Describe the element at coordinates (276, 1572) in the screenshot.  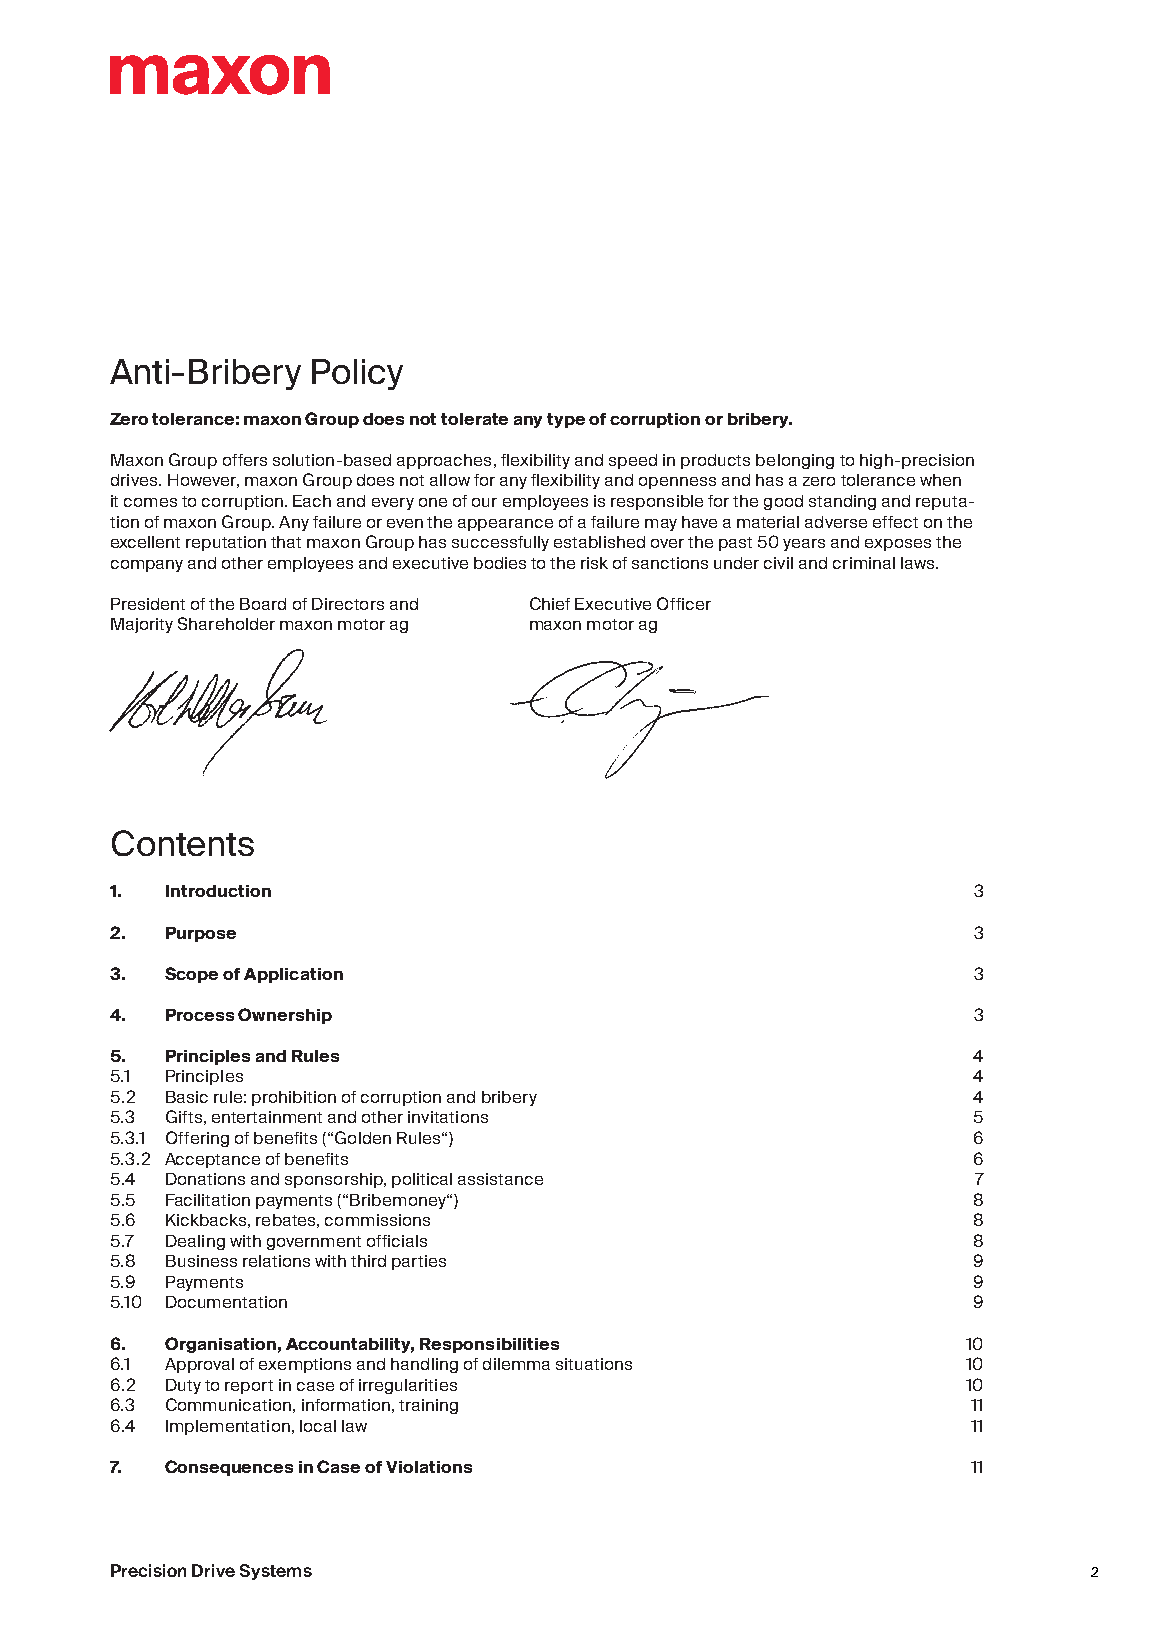
I see `Systems` at that location.
